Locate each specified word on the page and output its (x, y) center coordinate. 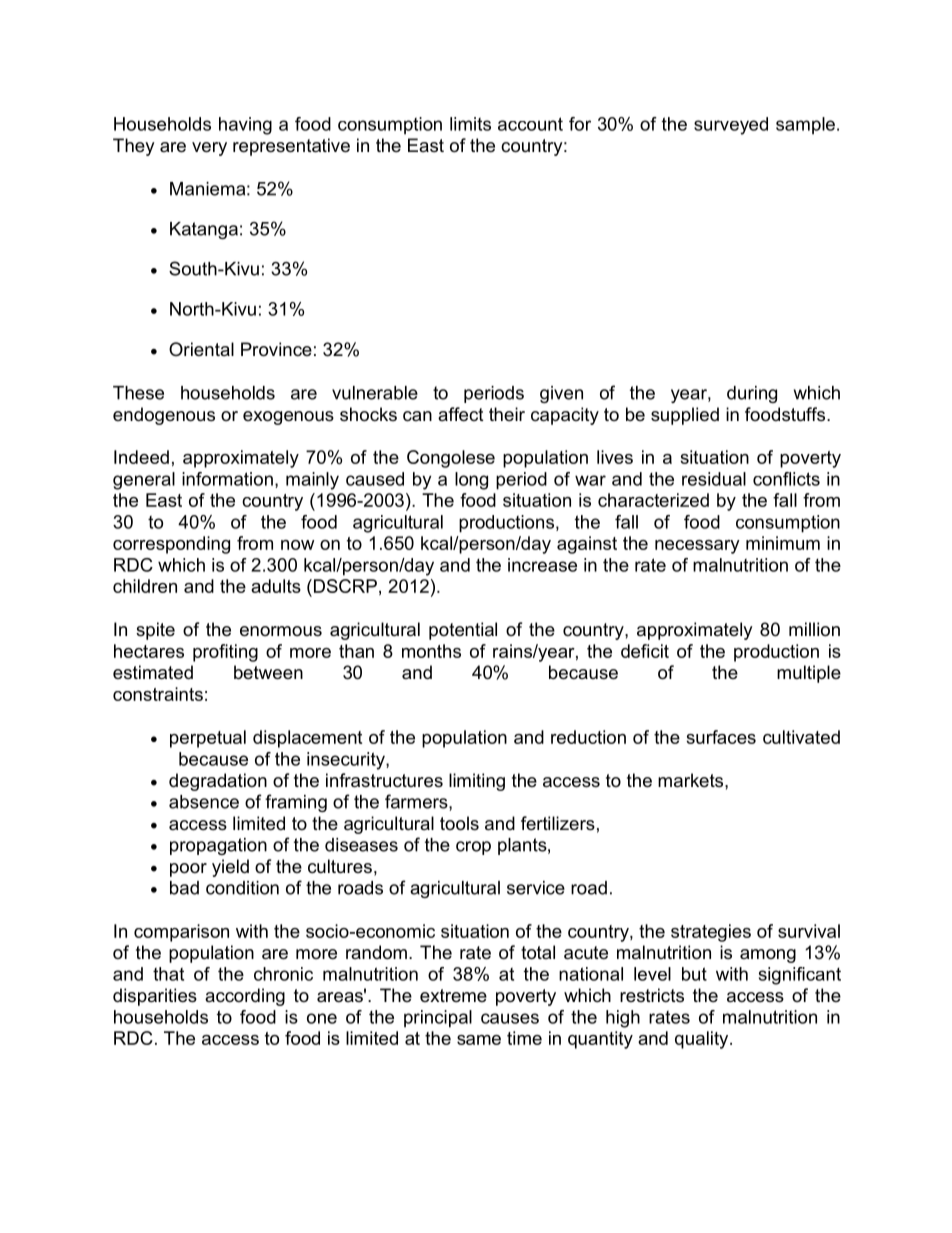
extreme (453, 995)
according (245, 997)
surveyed (731, 126)
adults (276, 586)
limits (470, 124)
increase (542, 565)
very (209, 149)
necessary (697, 547)
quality (703, 1040)
